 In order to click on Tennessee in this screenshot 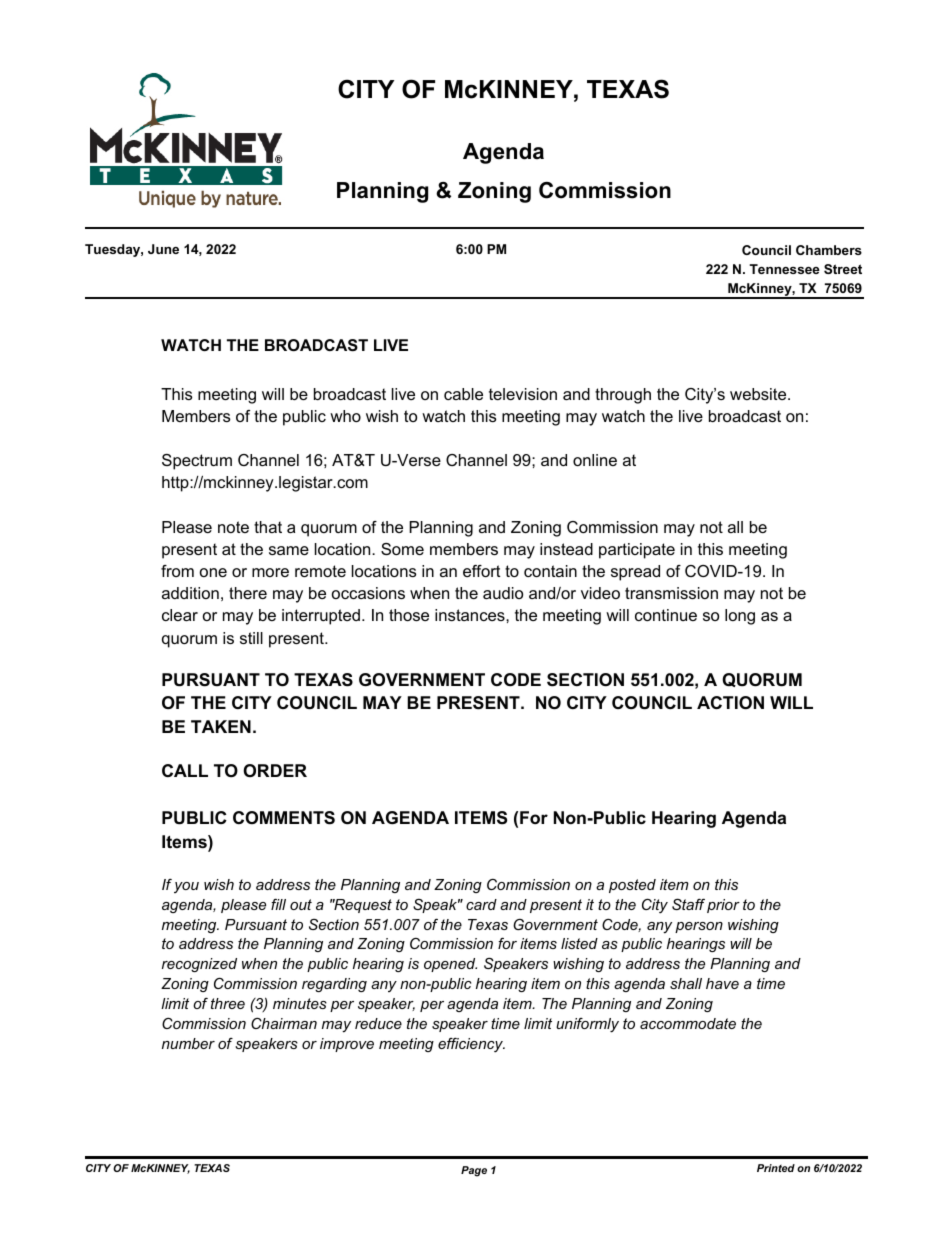, I will do `click(784, 269)`.
